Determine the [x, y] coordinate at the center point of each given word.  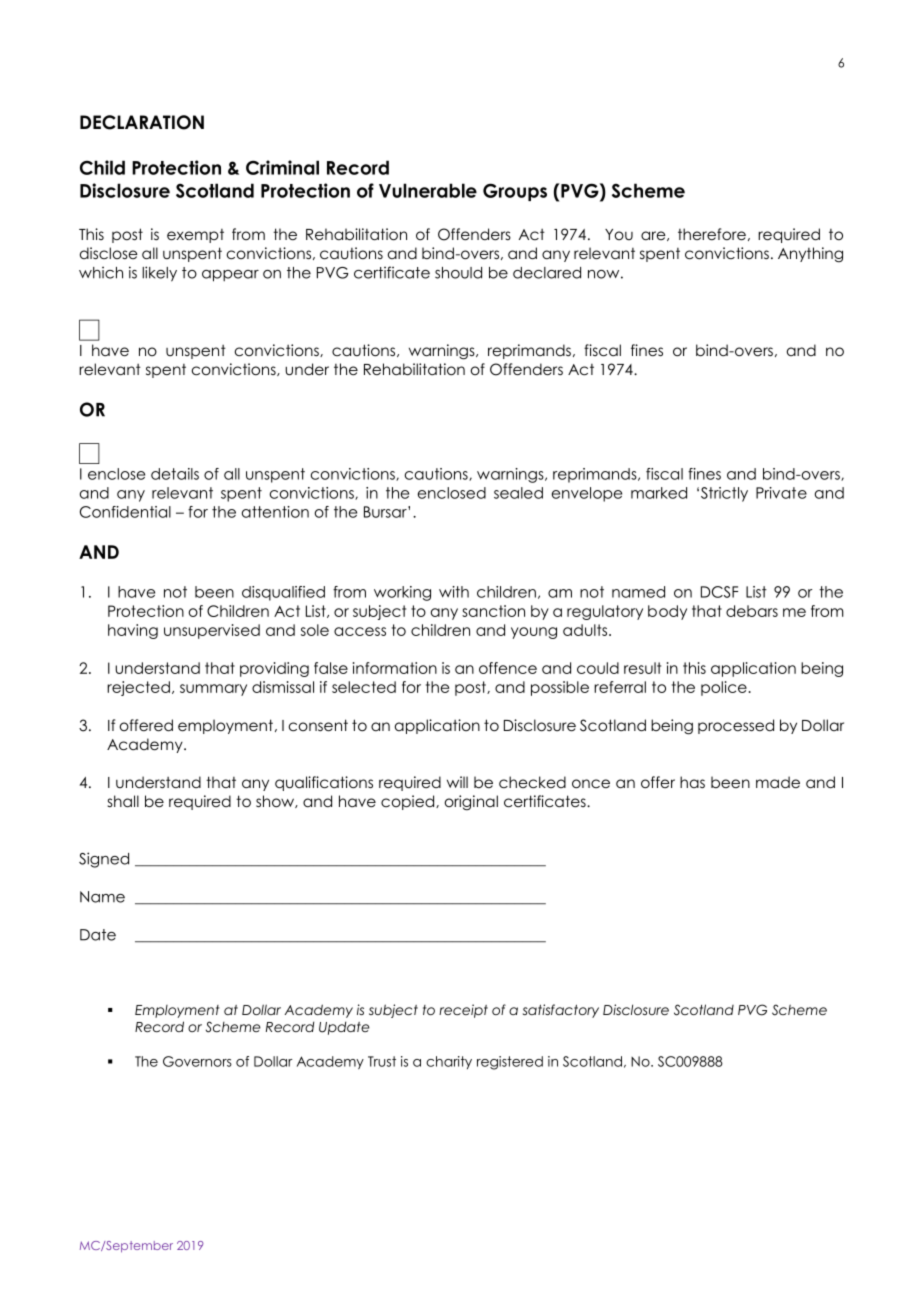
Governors [197, 1061]
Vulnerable [428, 190]
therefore [712, 234]
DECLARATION [142, 122]
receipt [463, 1011]
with [454, 592]
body [667, 612]
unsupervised [212, 631]
